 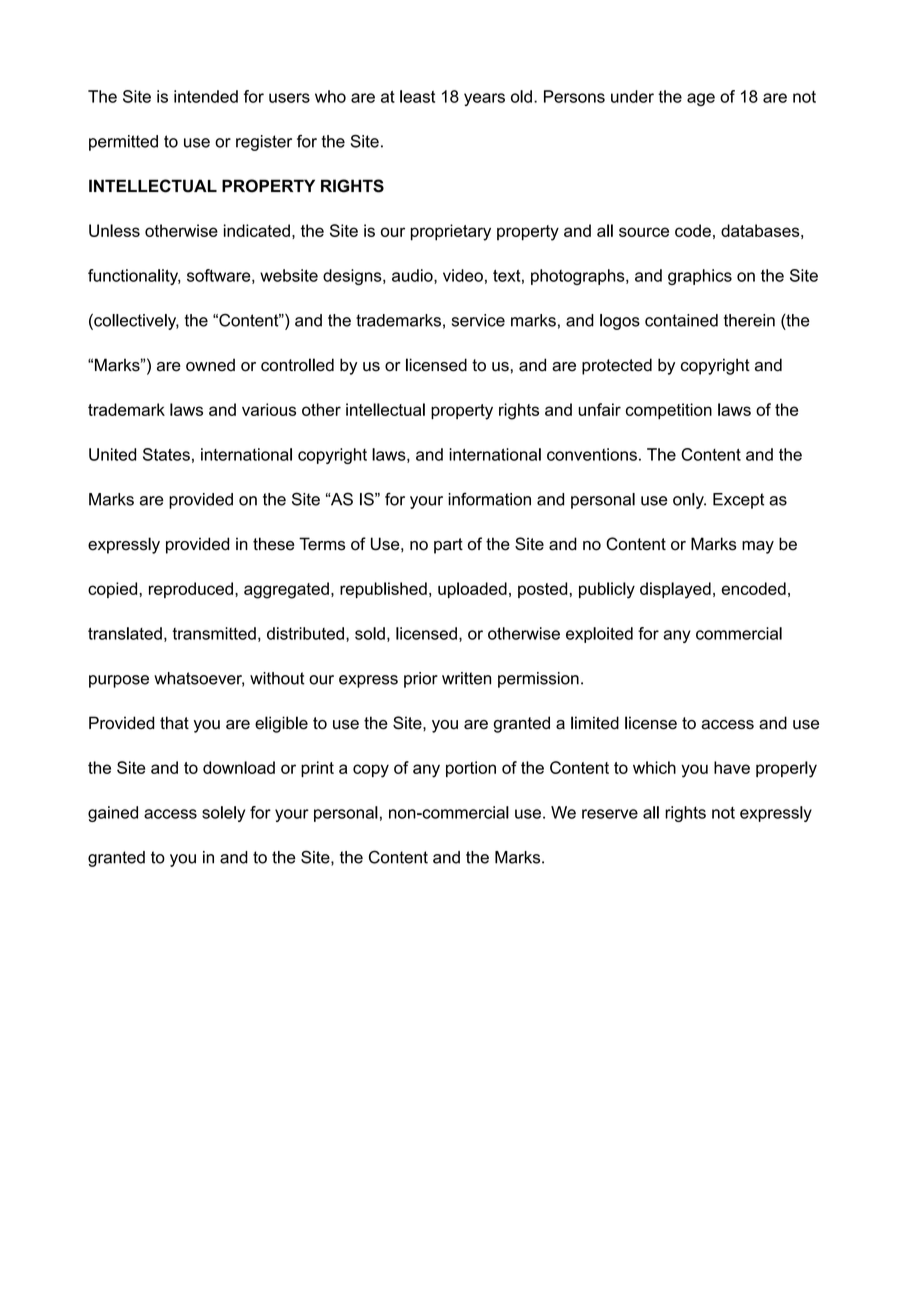 What do you see at coordinates (732, 767) in the screenshot?
I see `have` at bounding box center [732, 767].
